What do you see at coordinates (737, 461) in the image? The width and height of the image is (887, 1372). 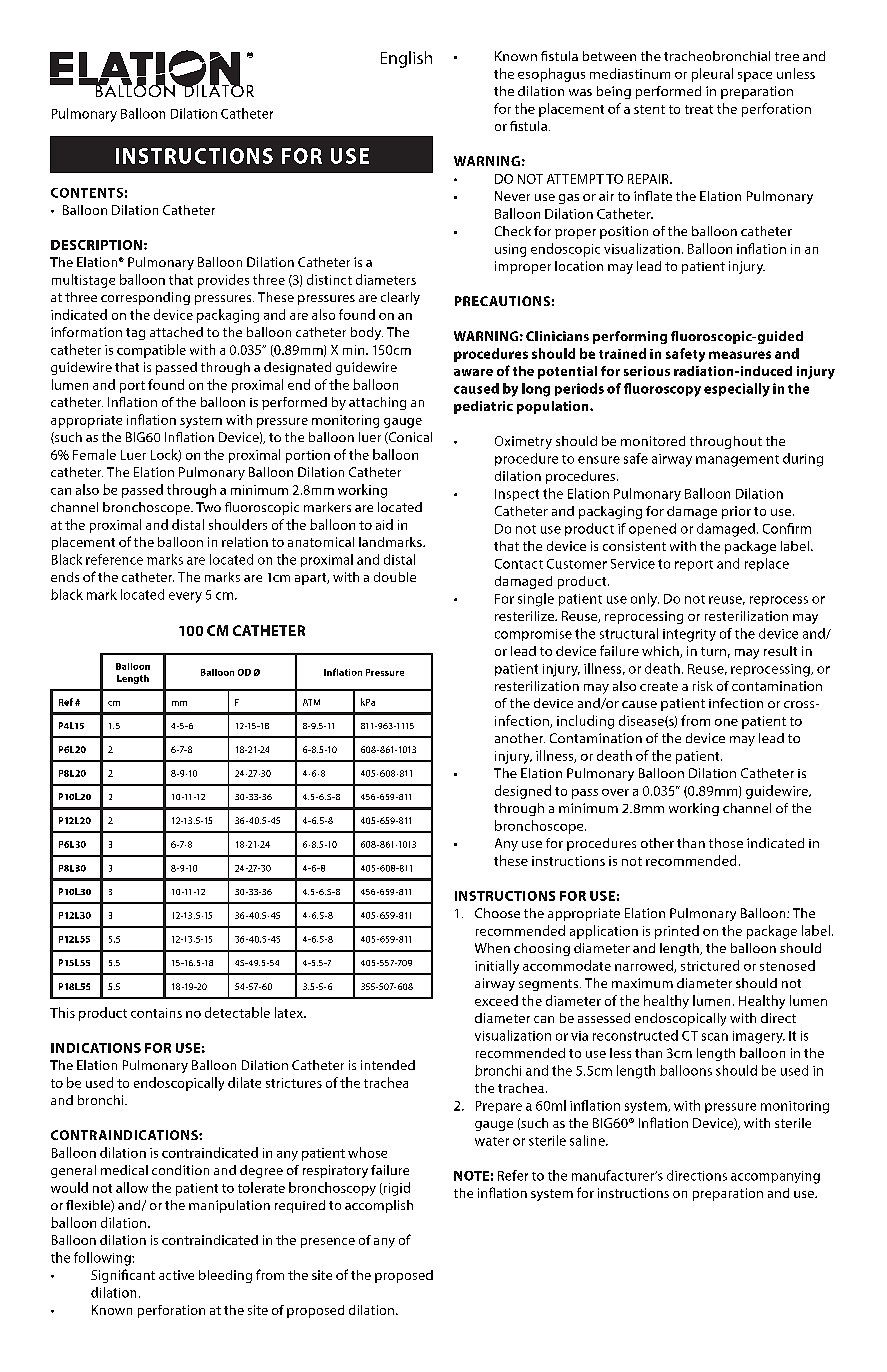 I see `management` at bounding box center [737, 461].
